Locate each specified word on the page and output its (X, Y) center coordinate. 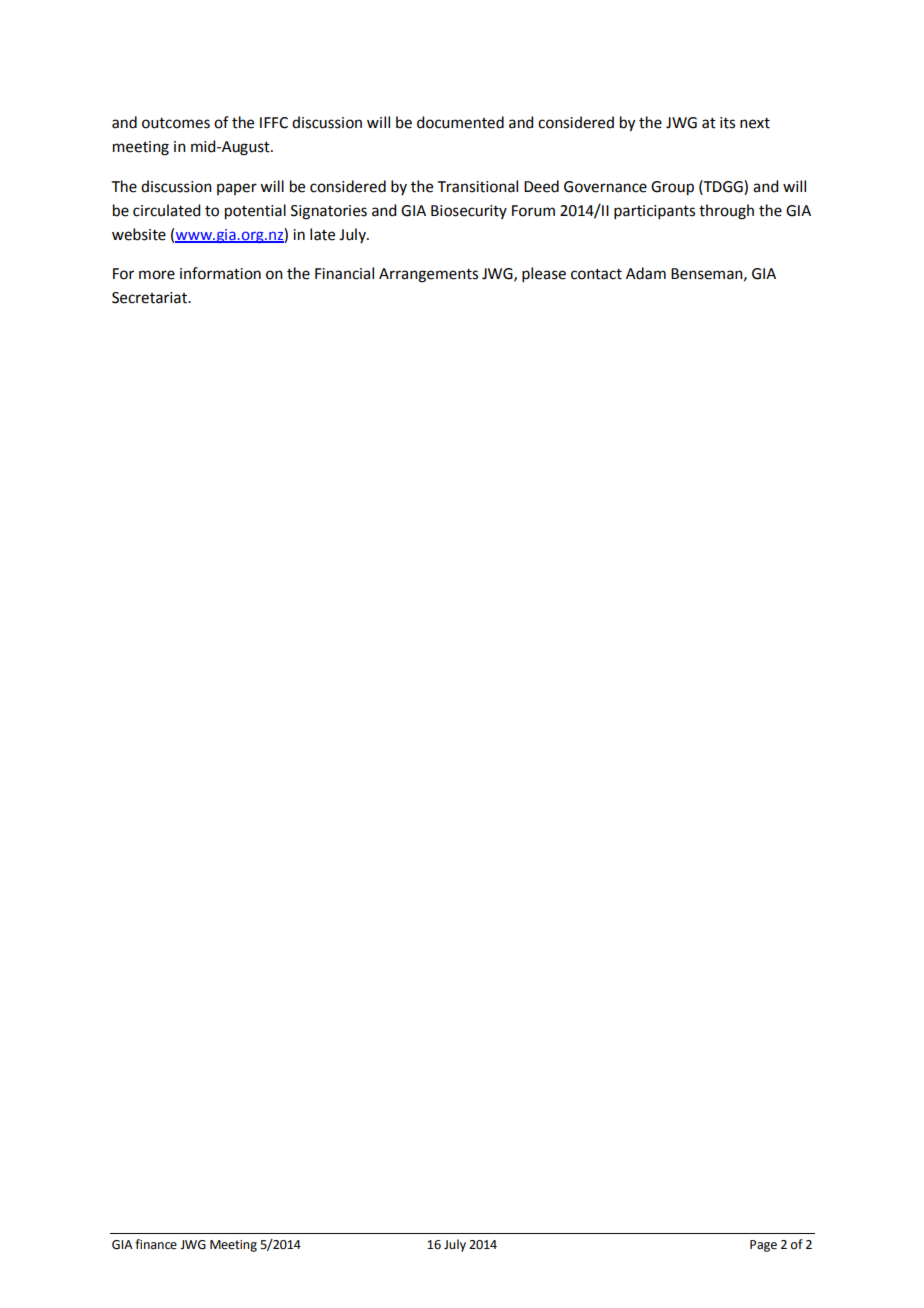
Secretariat (150, 298)
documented (460, 122)
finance (156, 1244)
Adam (646, 273)
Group (672, 188)
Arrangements (428, 275)
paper (237, 189)
